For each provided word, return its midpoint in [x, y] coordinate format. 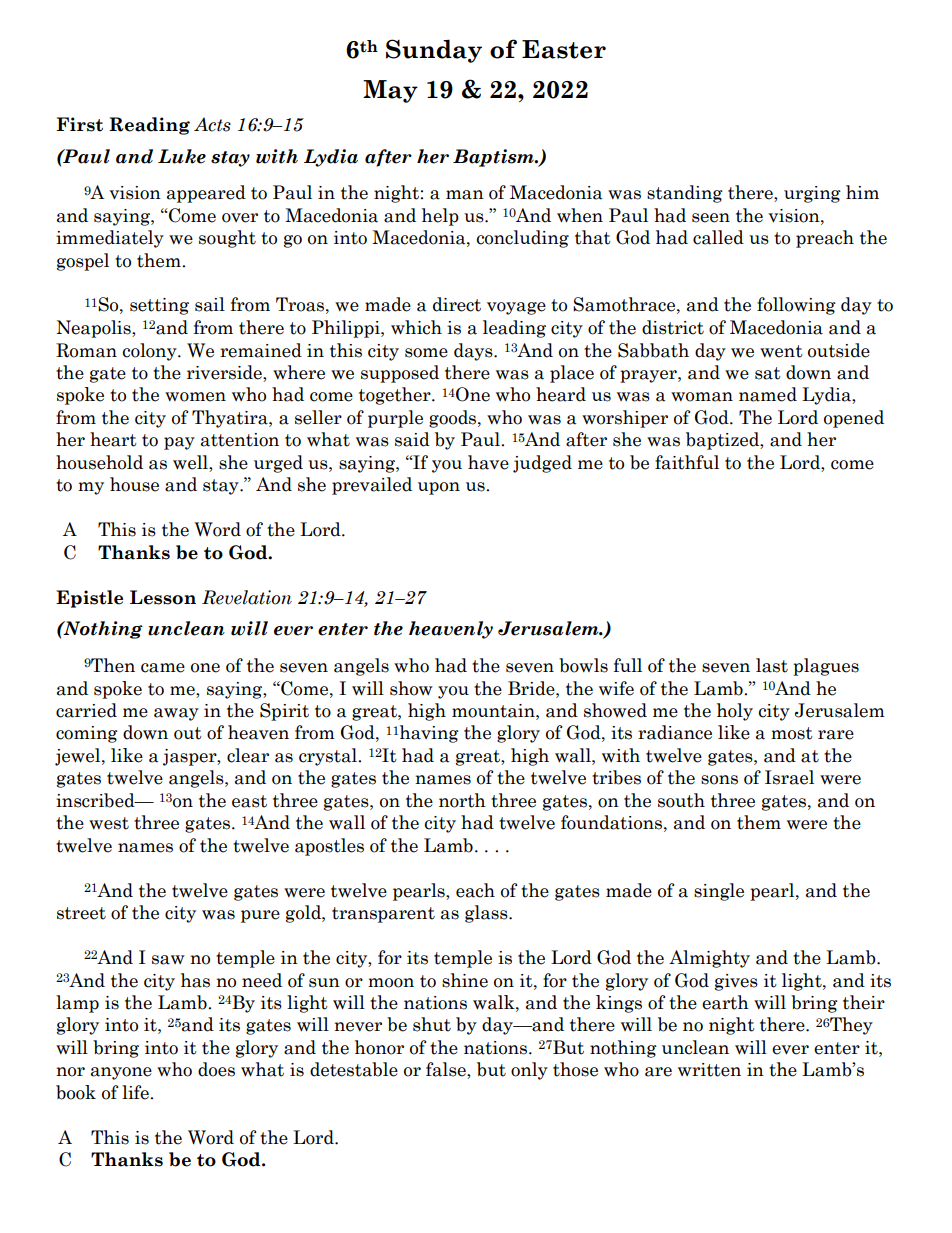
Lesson [163, 597]
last [772, 665]
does [216, 1069]
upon [439, 488]
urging [812, 194]
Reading [149, 126]
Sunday [434, 51]
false [447, 1070]
